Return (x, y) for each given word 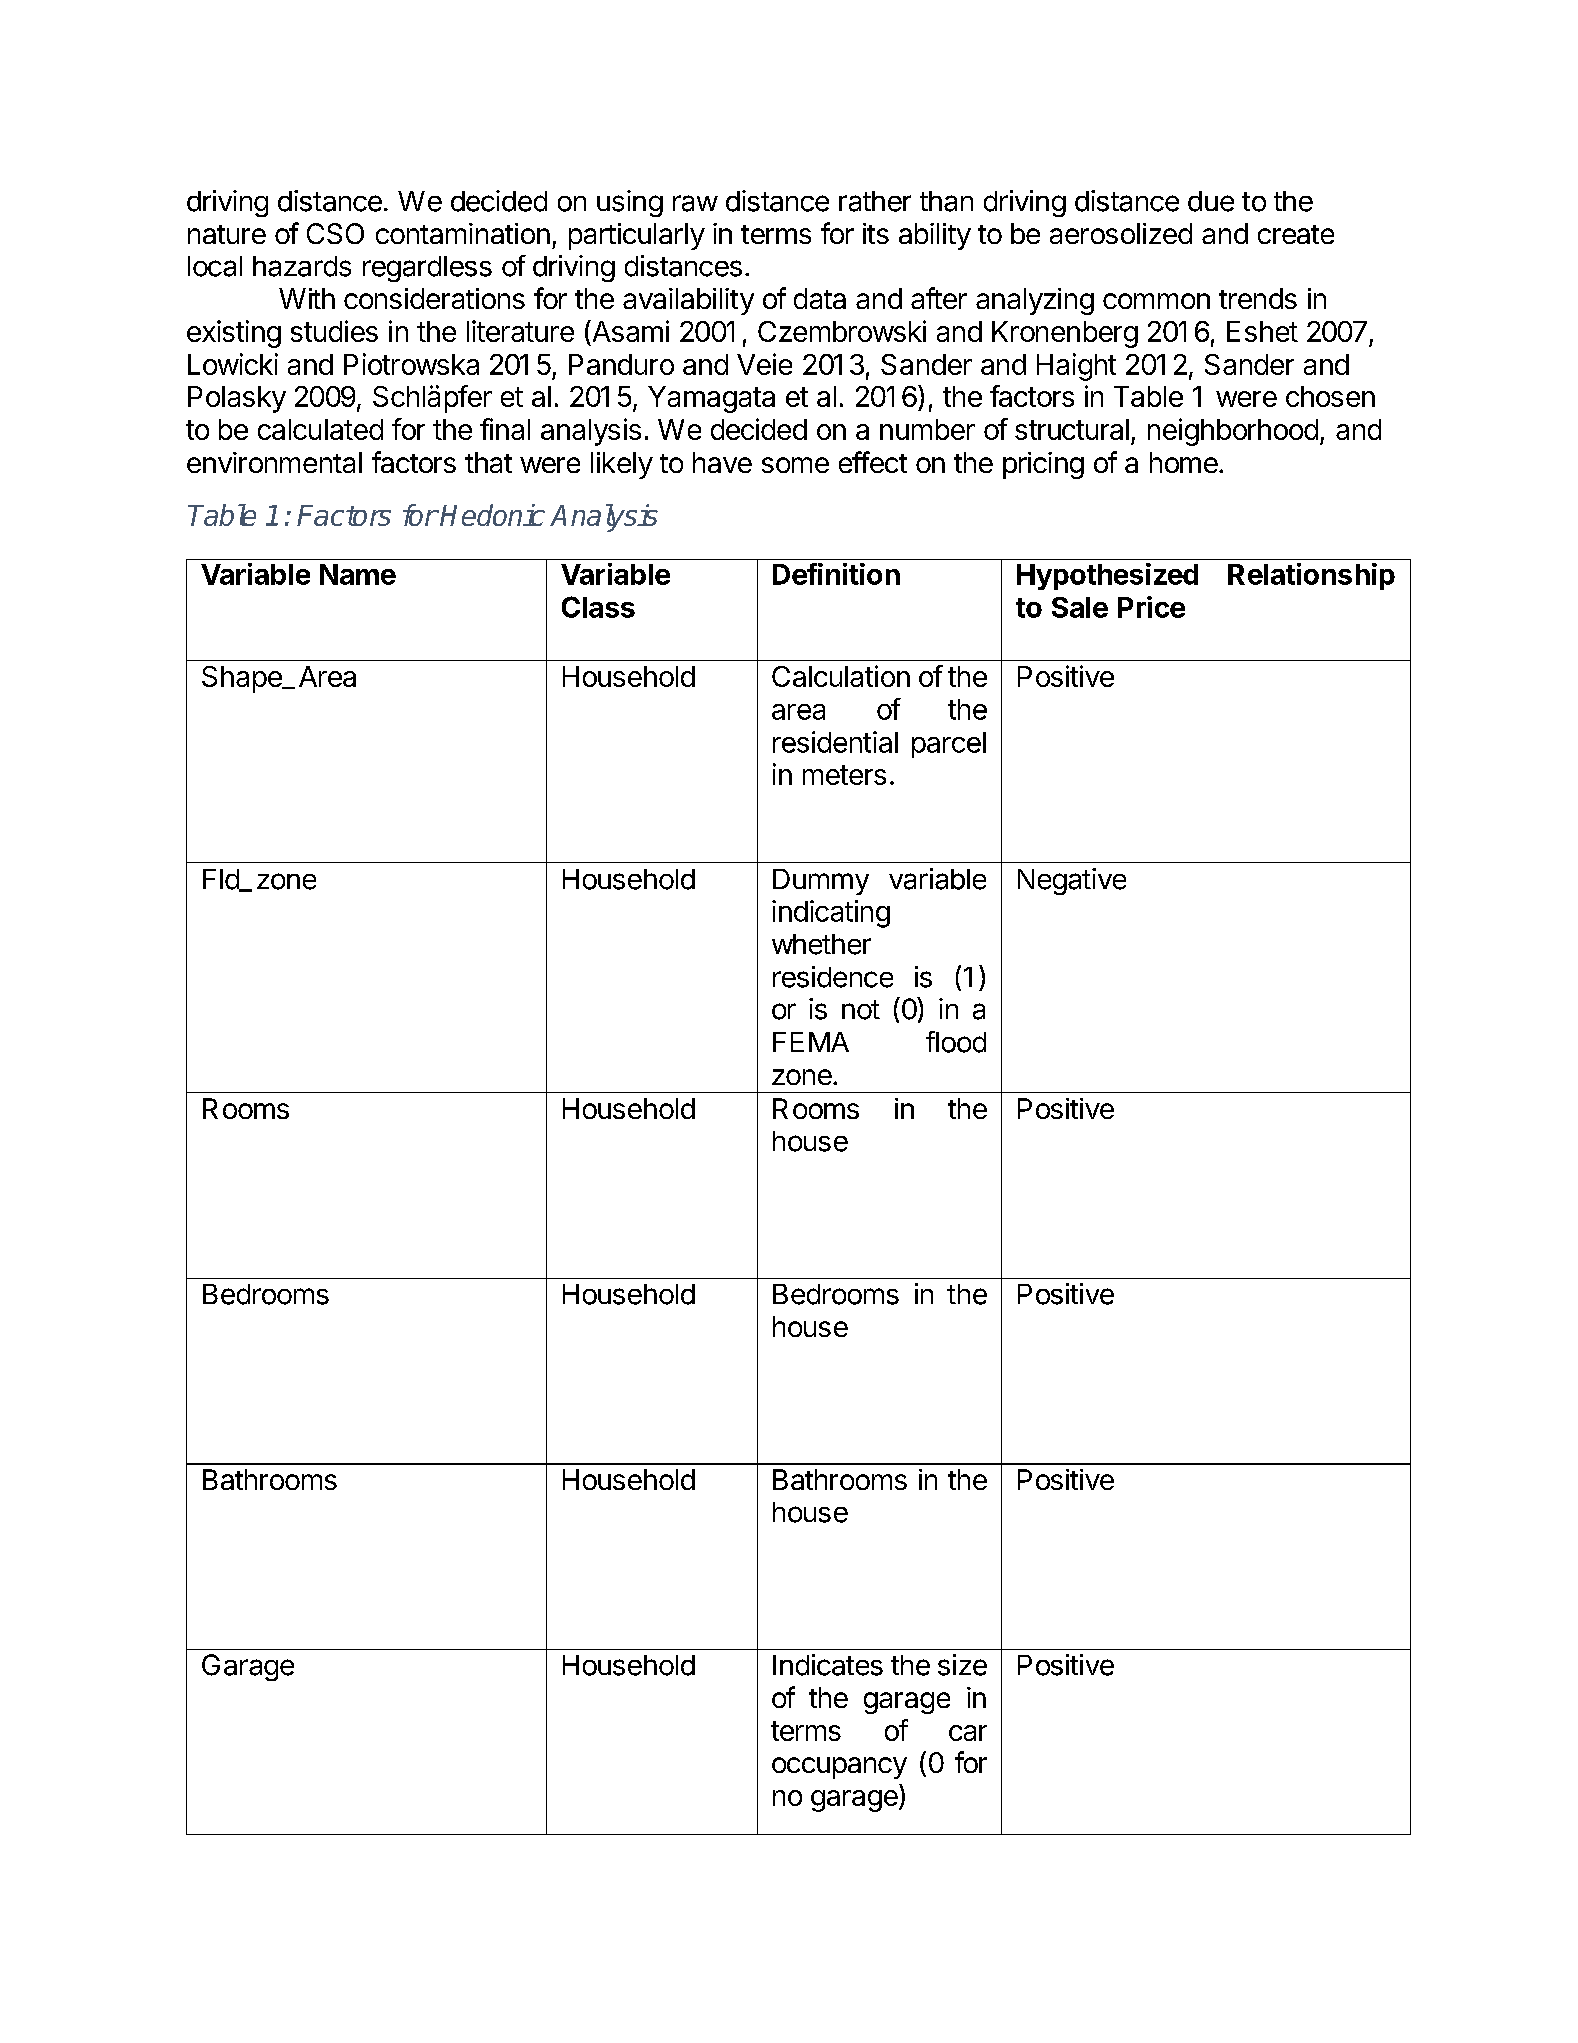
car (968, 1733)
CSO (335, 233)
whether (821, 944)
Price (1151, 607)
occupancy (839, 1768)
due (1211, 201)
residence (833, 977)
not (861, 1010)
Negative (1072, 881)
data (820, 298)
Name (358, 574)
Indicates (828, 1665)
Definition (836, 574)
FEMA (811, 1042)
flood (956, 1042)
